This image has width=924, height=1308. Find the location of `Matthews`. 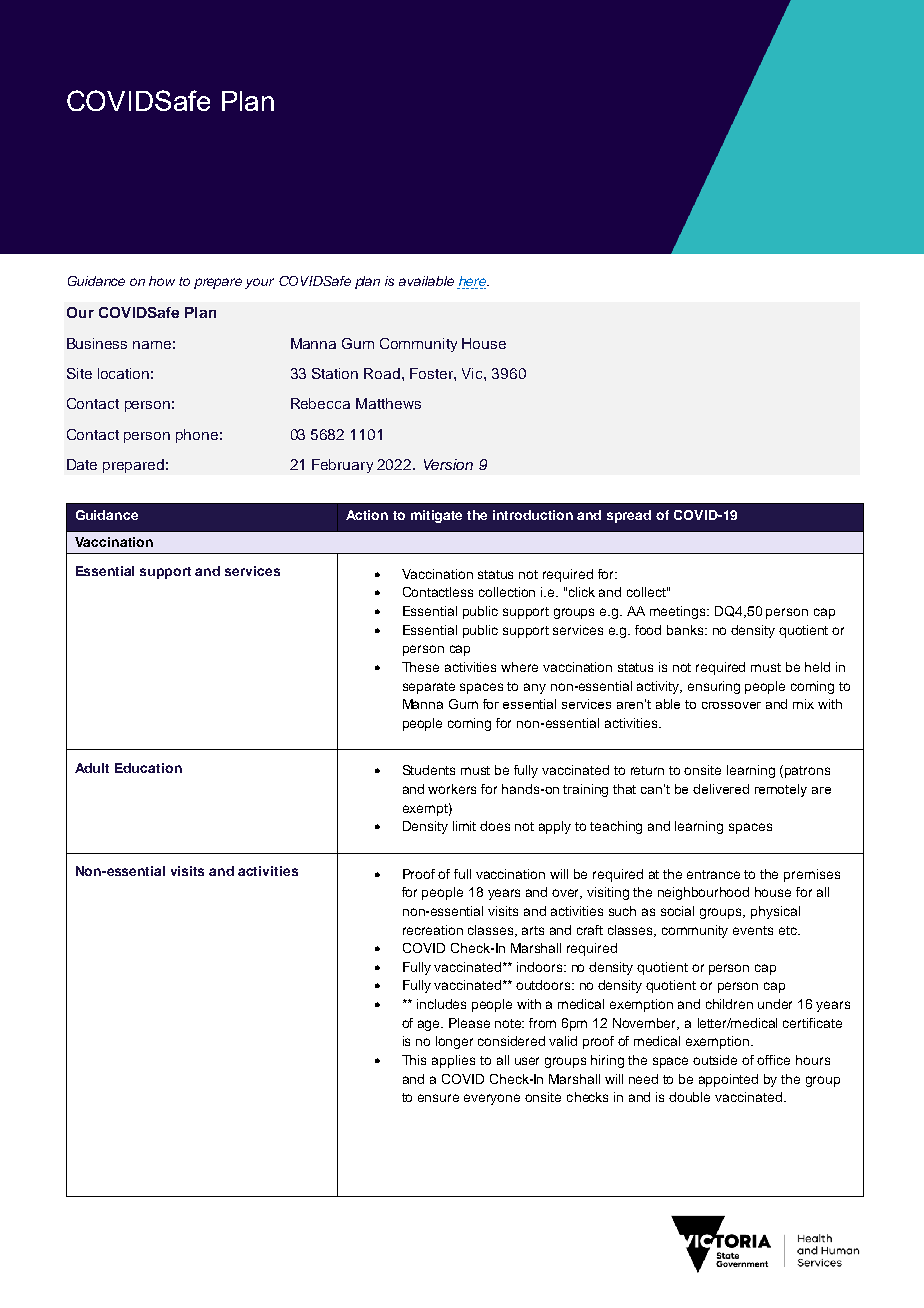

Matthews is located at coordinates (388, 403).
